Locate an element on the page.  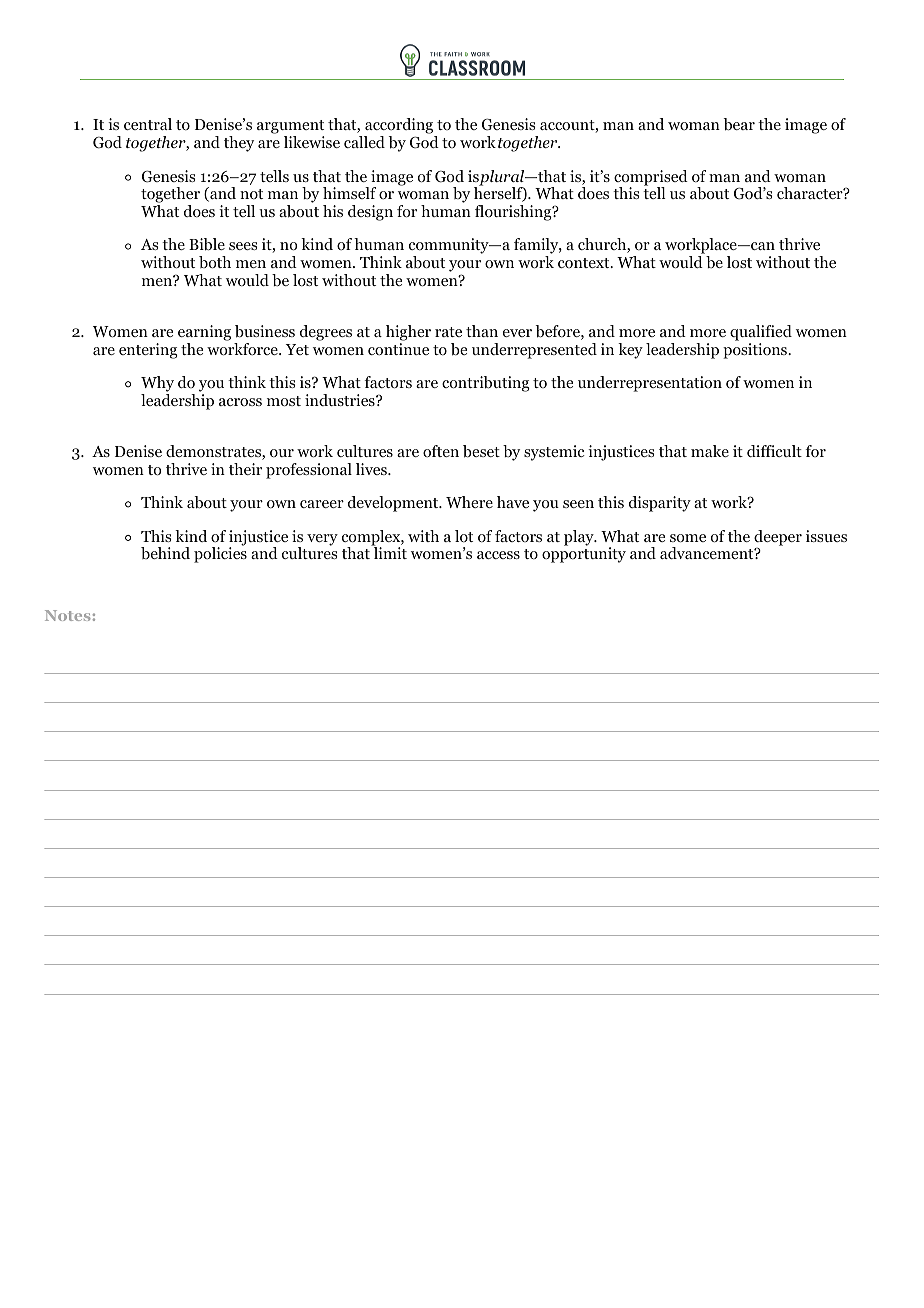
their is located at coordinates (245, 469).
